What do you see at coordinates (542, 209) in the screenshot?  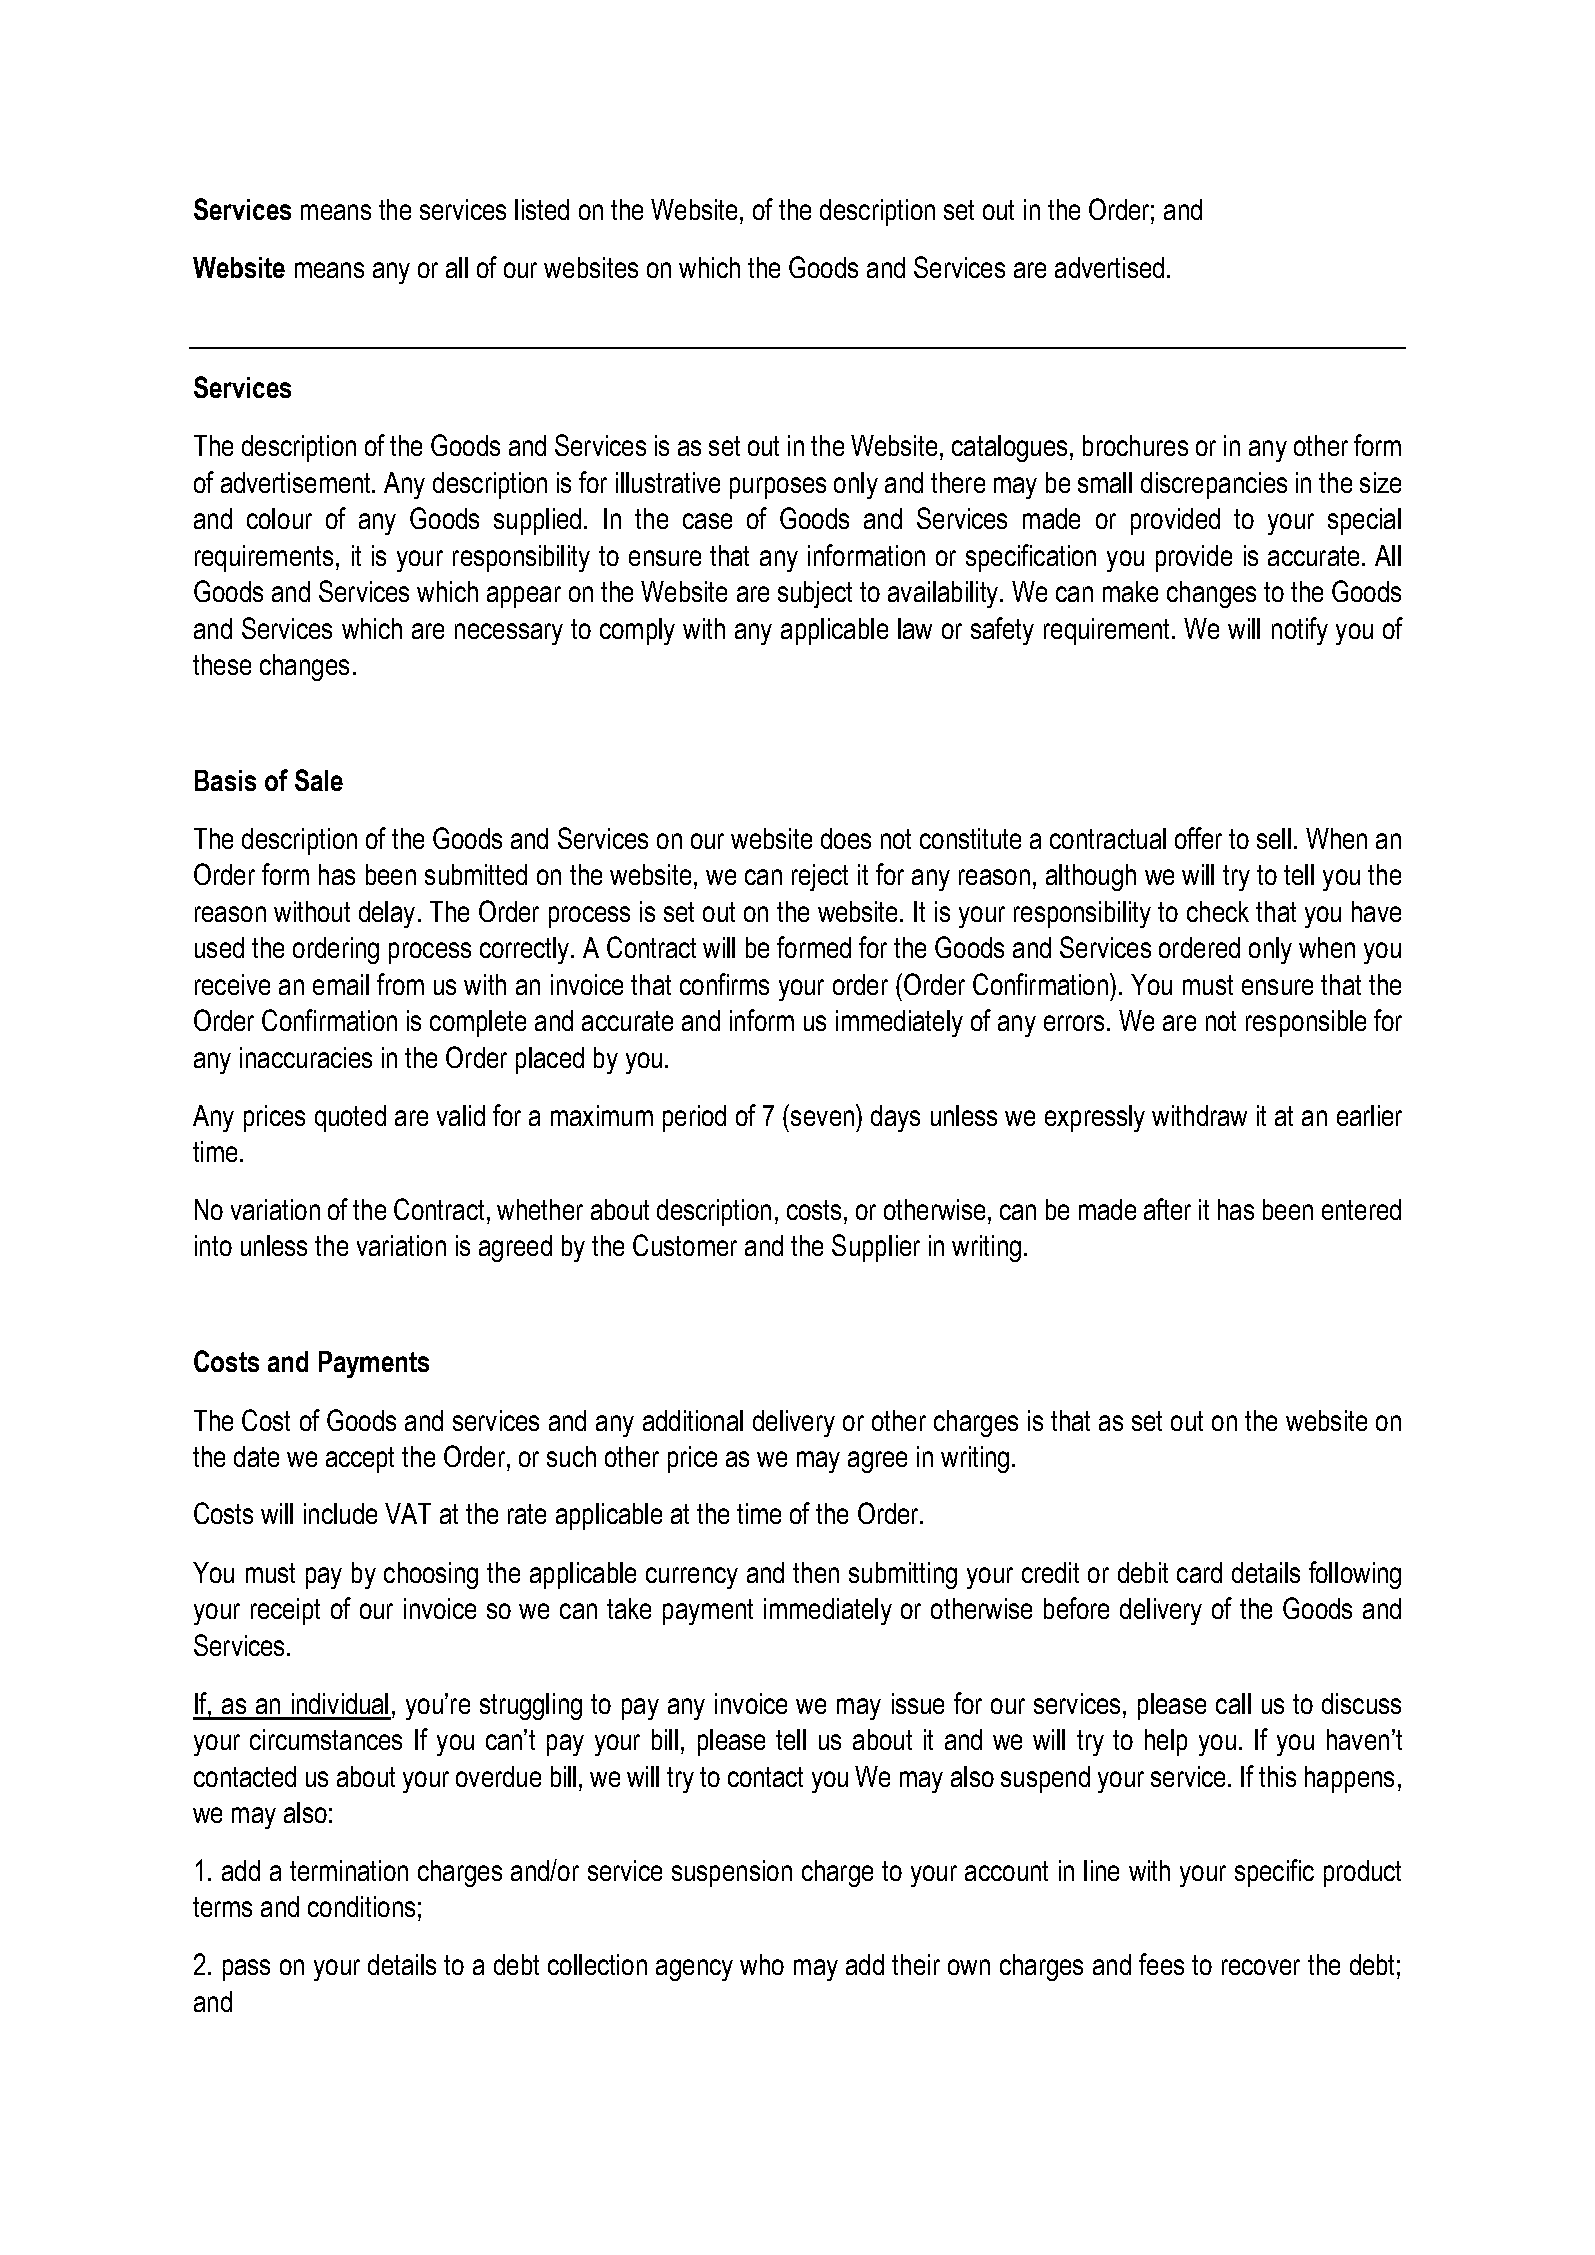 I see `listed` at bounding box center [542, 209].
